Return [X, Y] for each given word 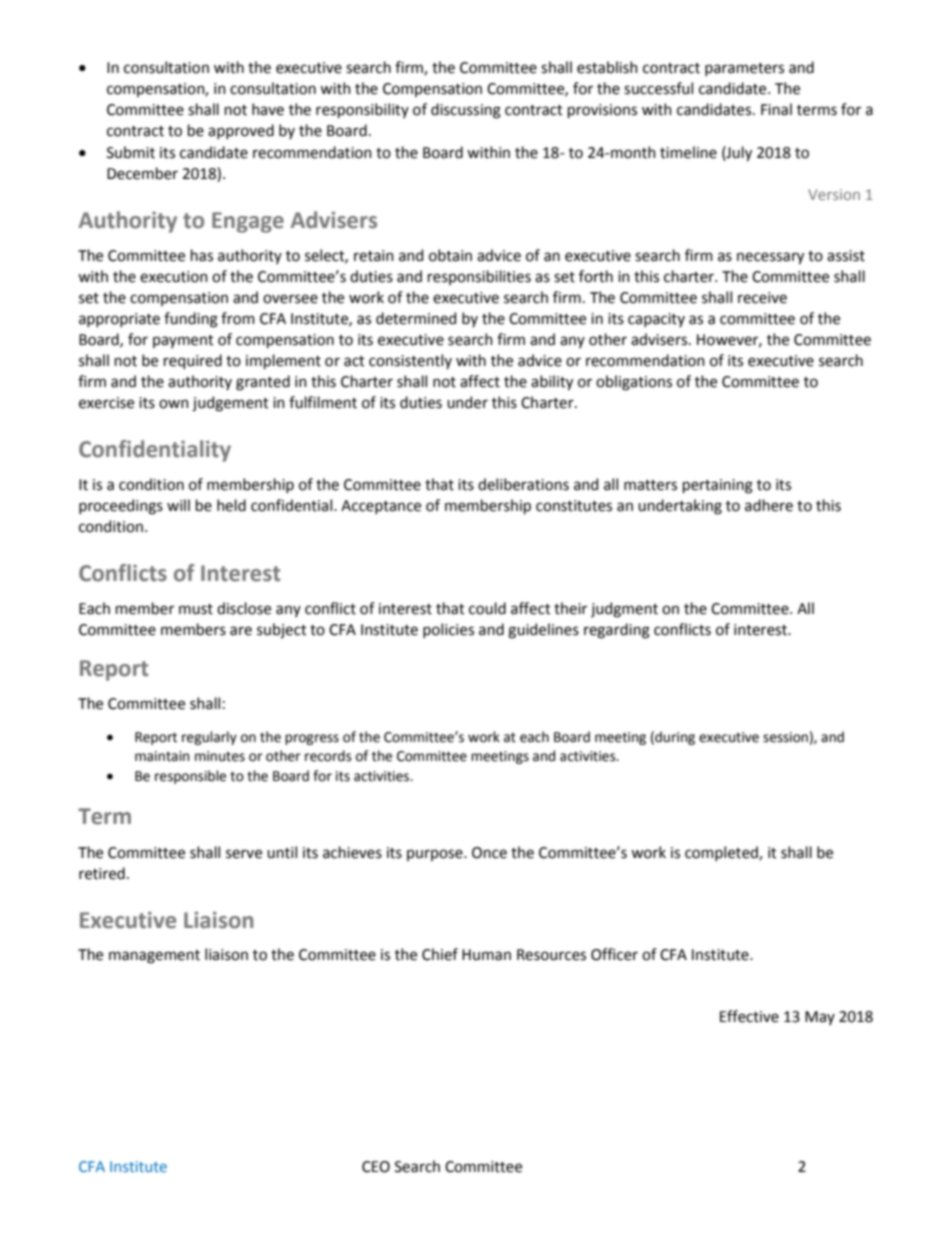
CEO [376, 1167]
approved [241, 131]
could [487, 608]
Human [486, 955]
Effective [749, 1016]
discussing [466, 111]
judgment [624, 610]
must [196, 609]
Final [776, 109]
